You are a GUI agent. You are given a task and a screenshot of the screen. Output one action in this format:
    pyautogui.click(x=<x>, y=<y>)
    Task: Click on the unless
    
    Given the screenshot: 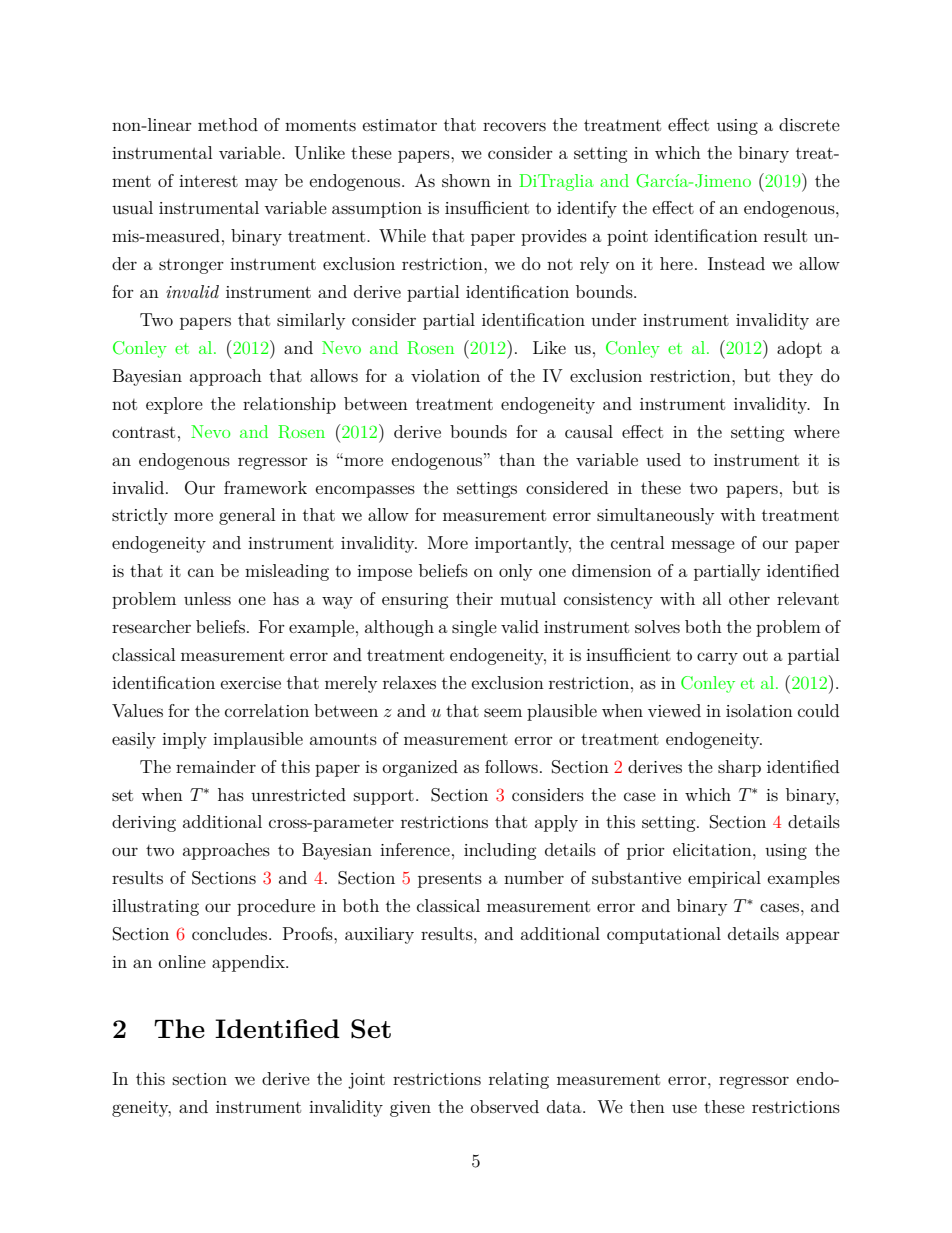 What is the action you would take?
    pyautogui.click(x=207, y=598)
